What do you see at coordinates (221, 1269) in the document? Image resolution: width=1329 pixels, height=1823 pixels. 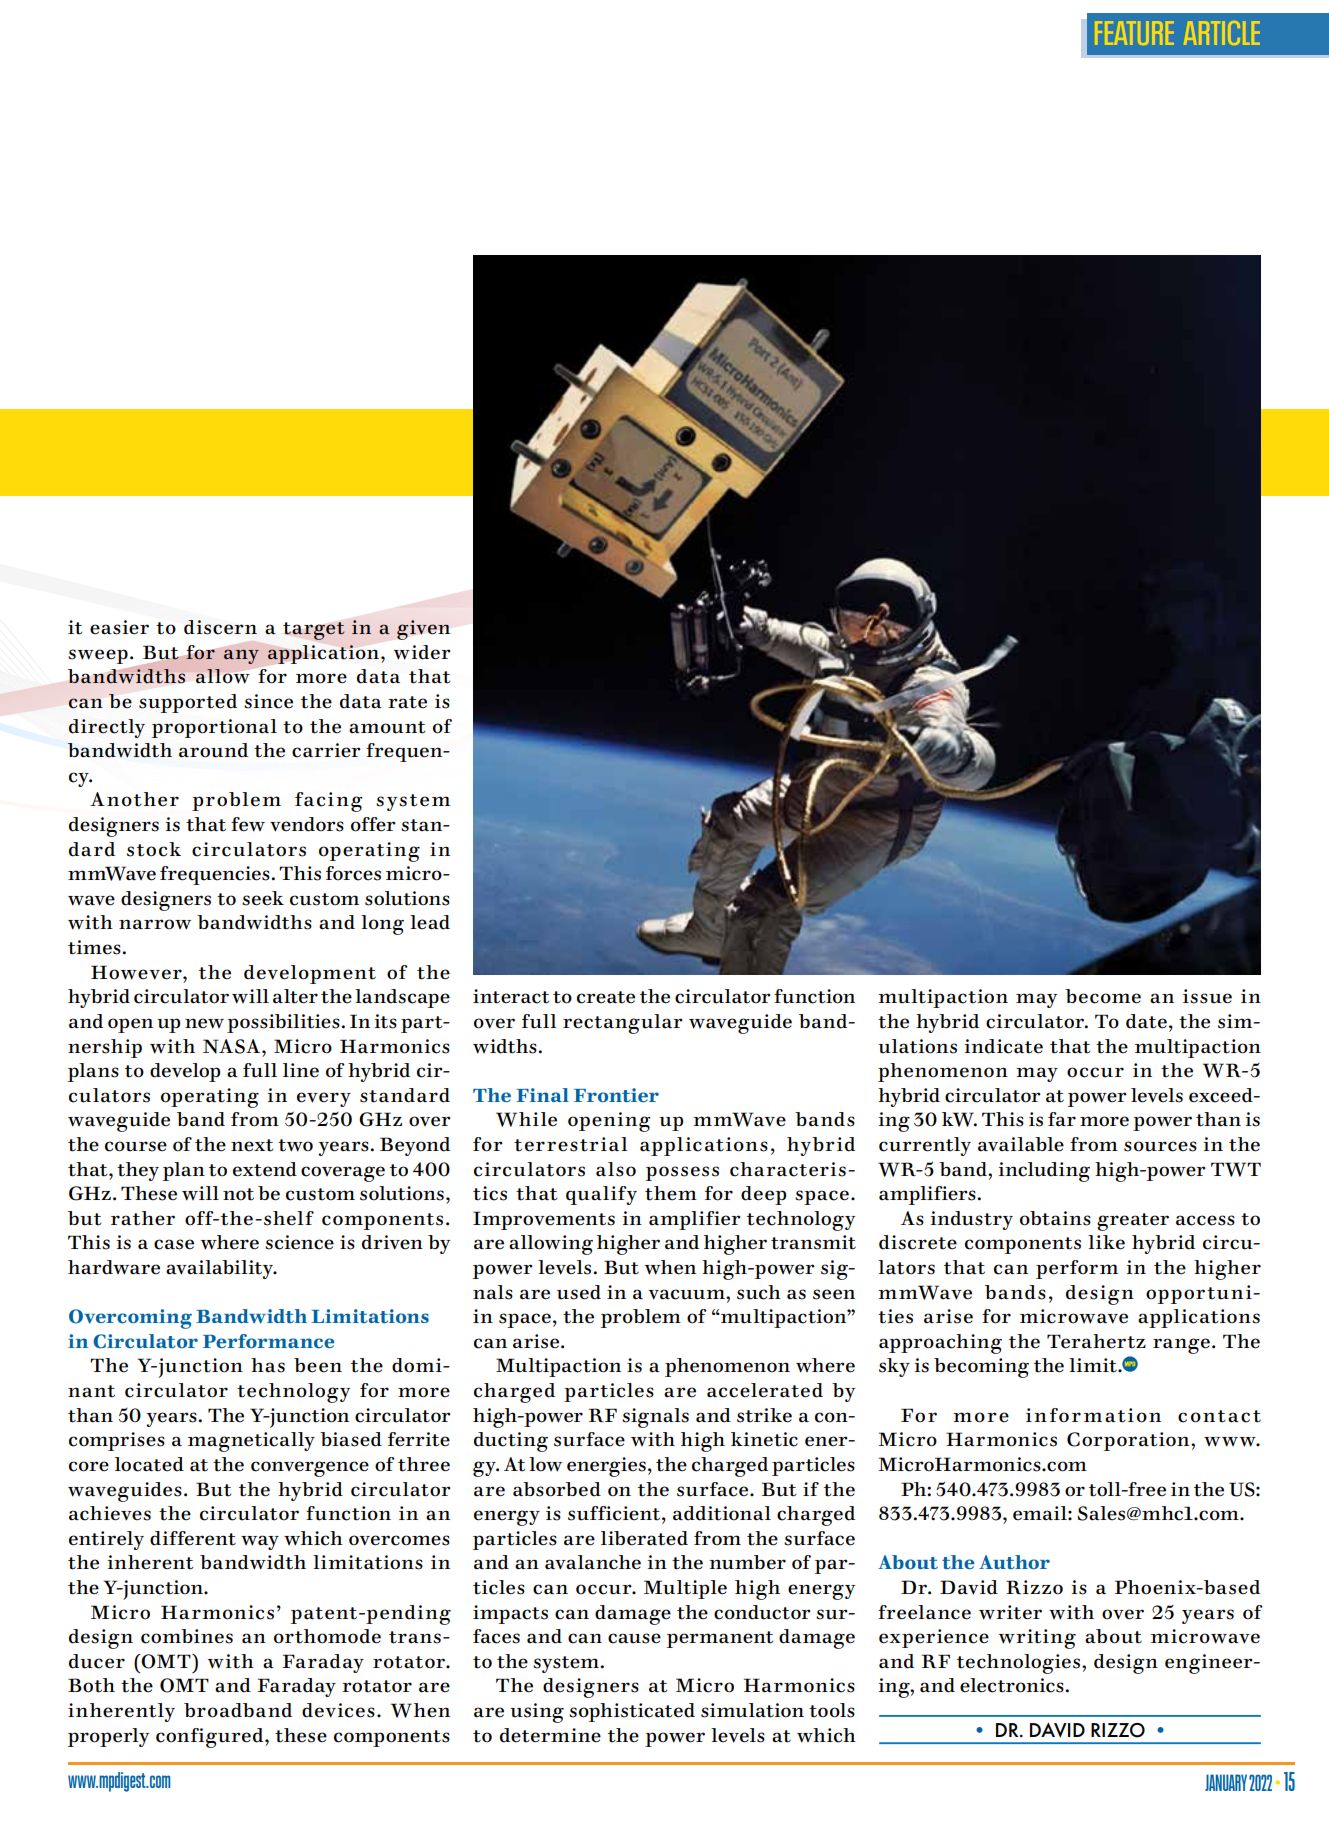 I see `availability` at bounding box center [221, 1269].
